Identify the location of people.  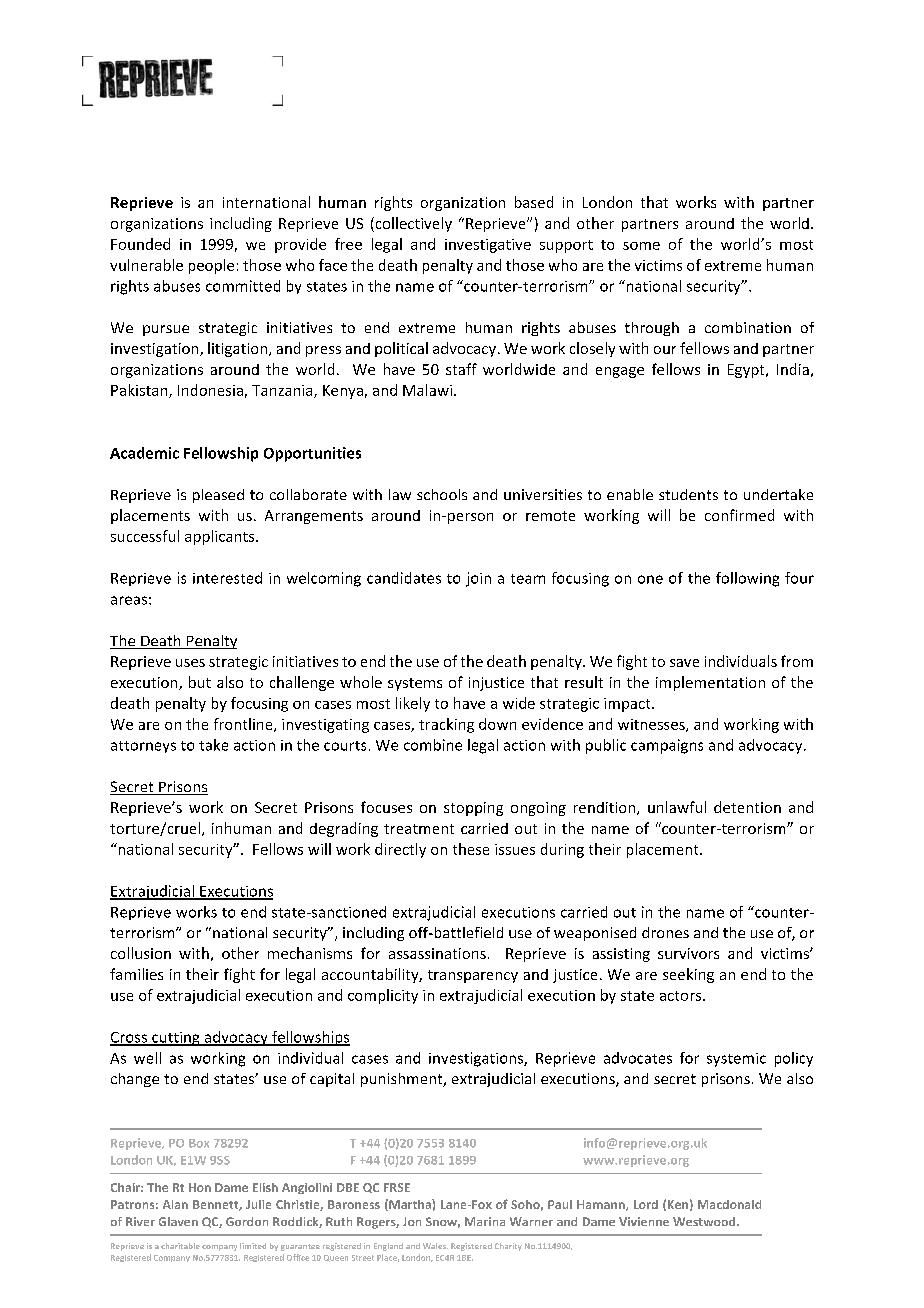
(211, 266).
